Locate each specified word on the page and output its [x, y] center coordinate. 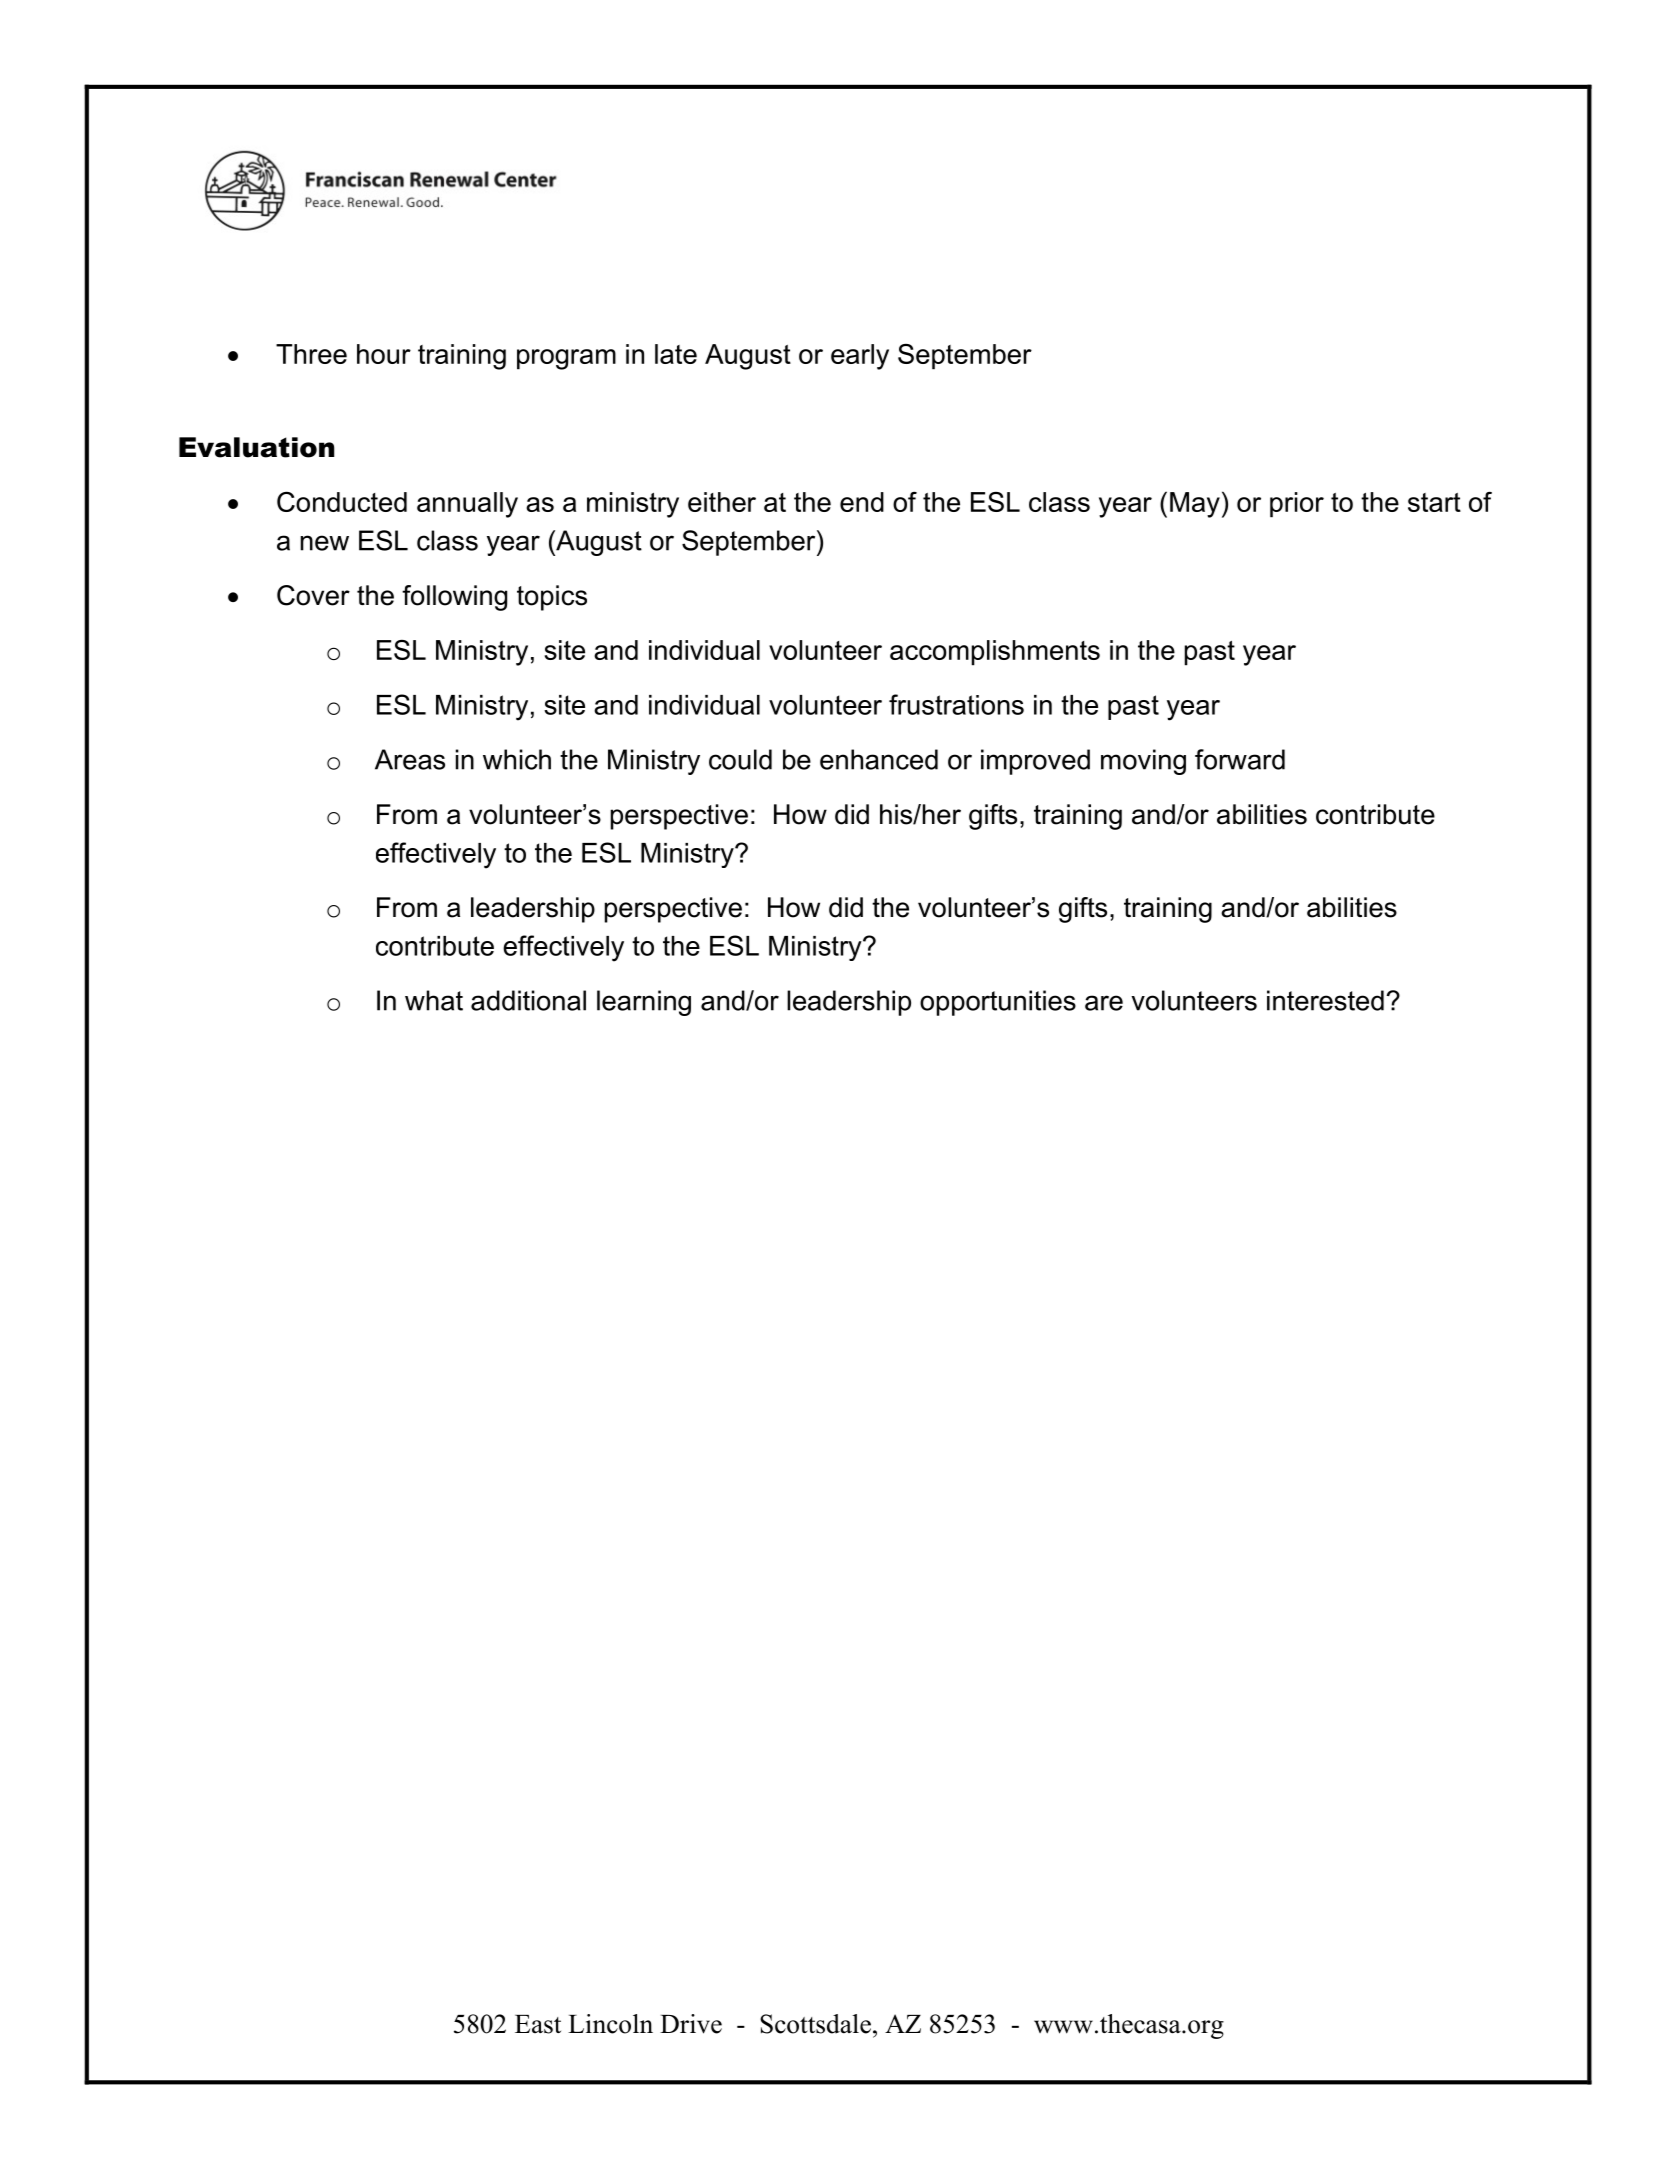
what [434, 1000]
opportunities [998, 1003]
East [538, 2024]
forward [1240, 759]
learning [644, 1003]
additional [528, 1000]
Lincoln [610, 2024]
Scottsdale [815, 2024]
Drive [691, 2024]
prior [1297, 505]
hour [384, 354]
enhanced [879, 759]
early [860, 357]
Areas [410, 759]
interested [1325, 1000]
